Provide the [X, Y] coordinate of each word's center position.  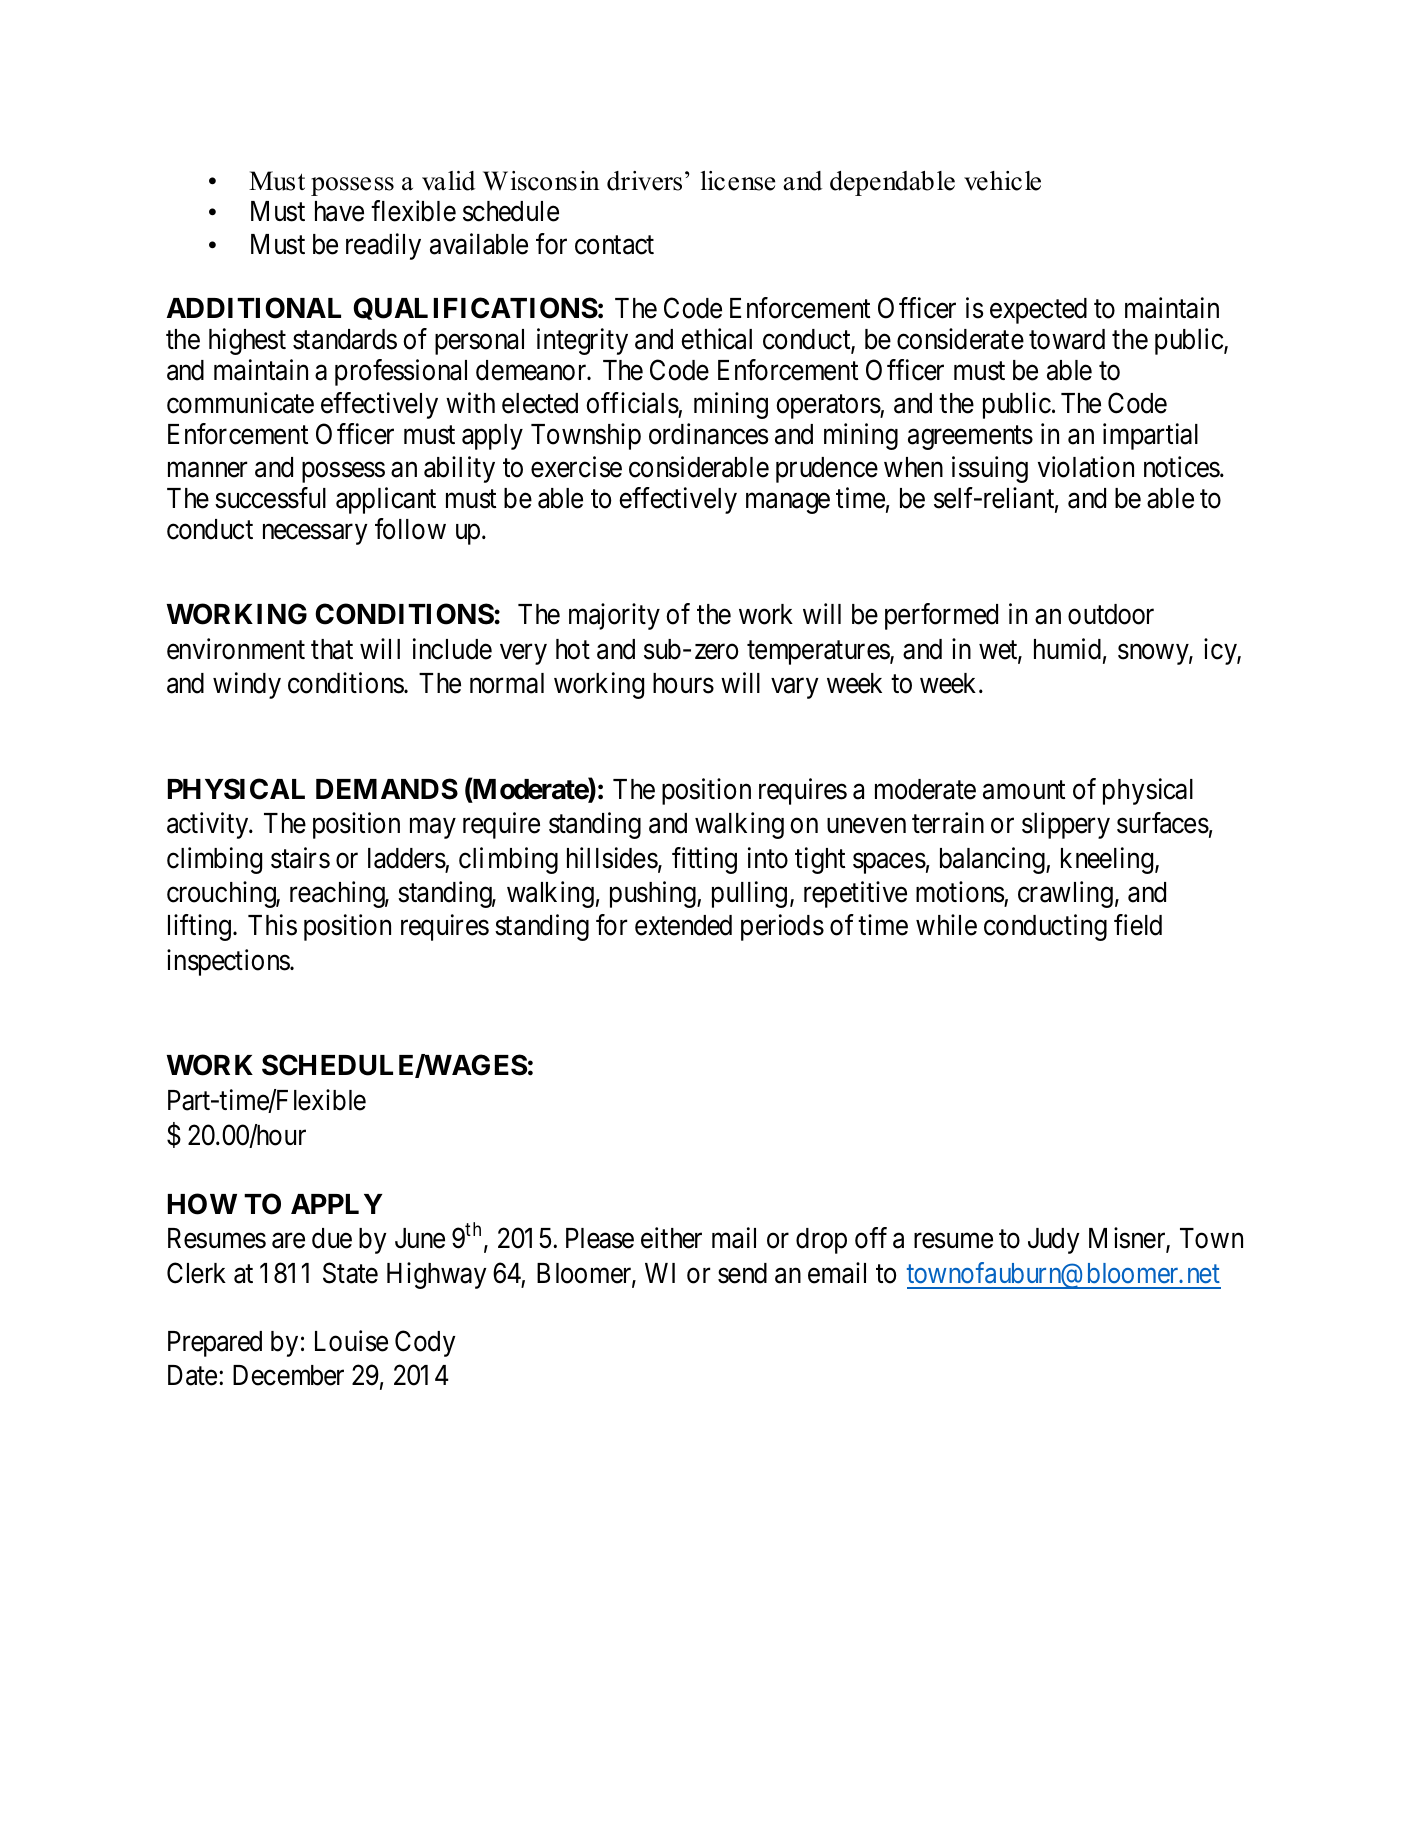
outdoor [1111, 614]
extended [683, 925]
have [339, 211]
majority [614, 616]
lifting [199, 927]
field [1138, 925]
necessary [315, 535]
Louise [351, 1341]
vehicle [1002, 181]
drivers [644, 181]
